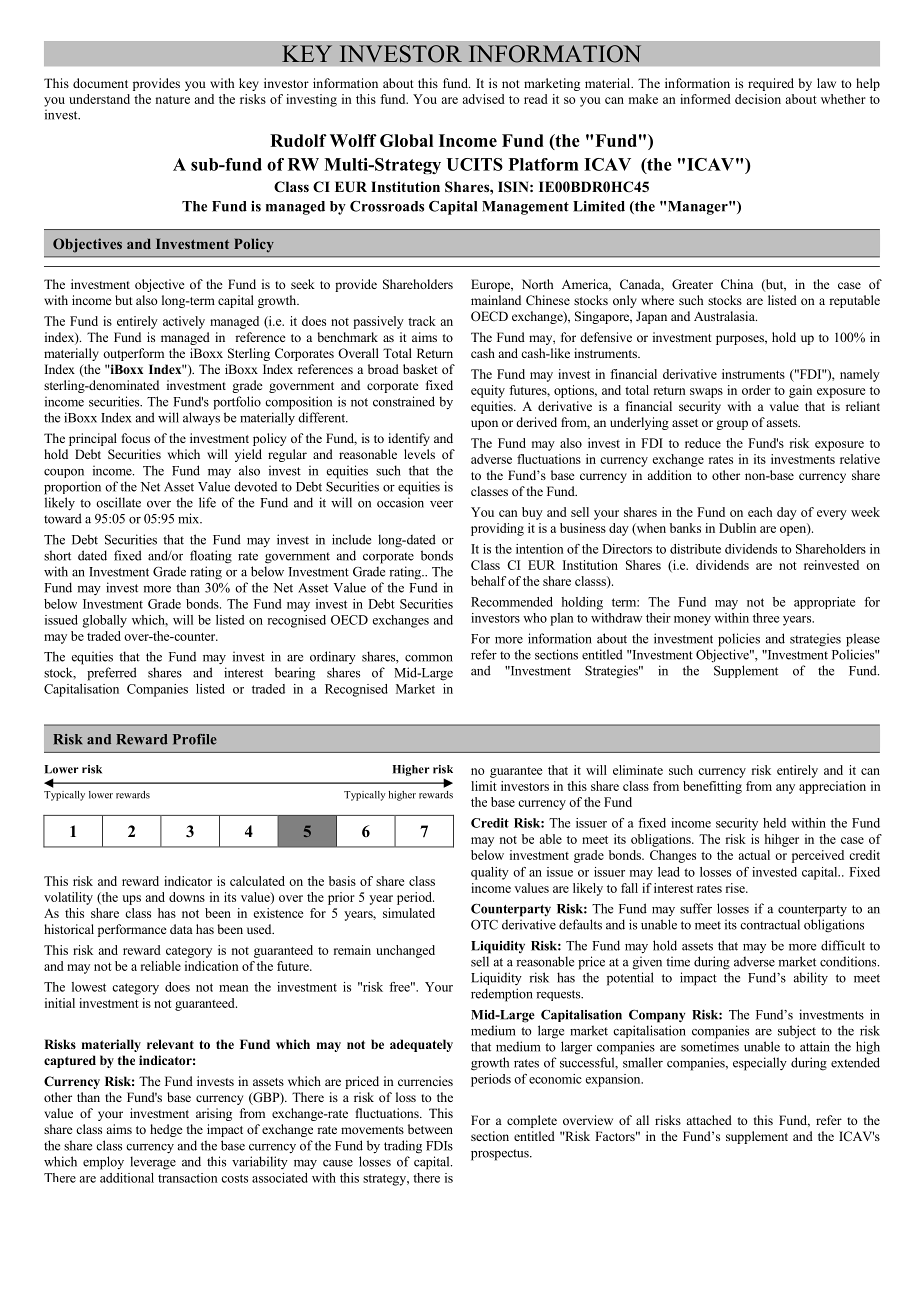  I want to click on hedge, so click(166, 1130).
